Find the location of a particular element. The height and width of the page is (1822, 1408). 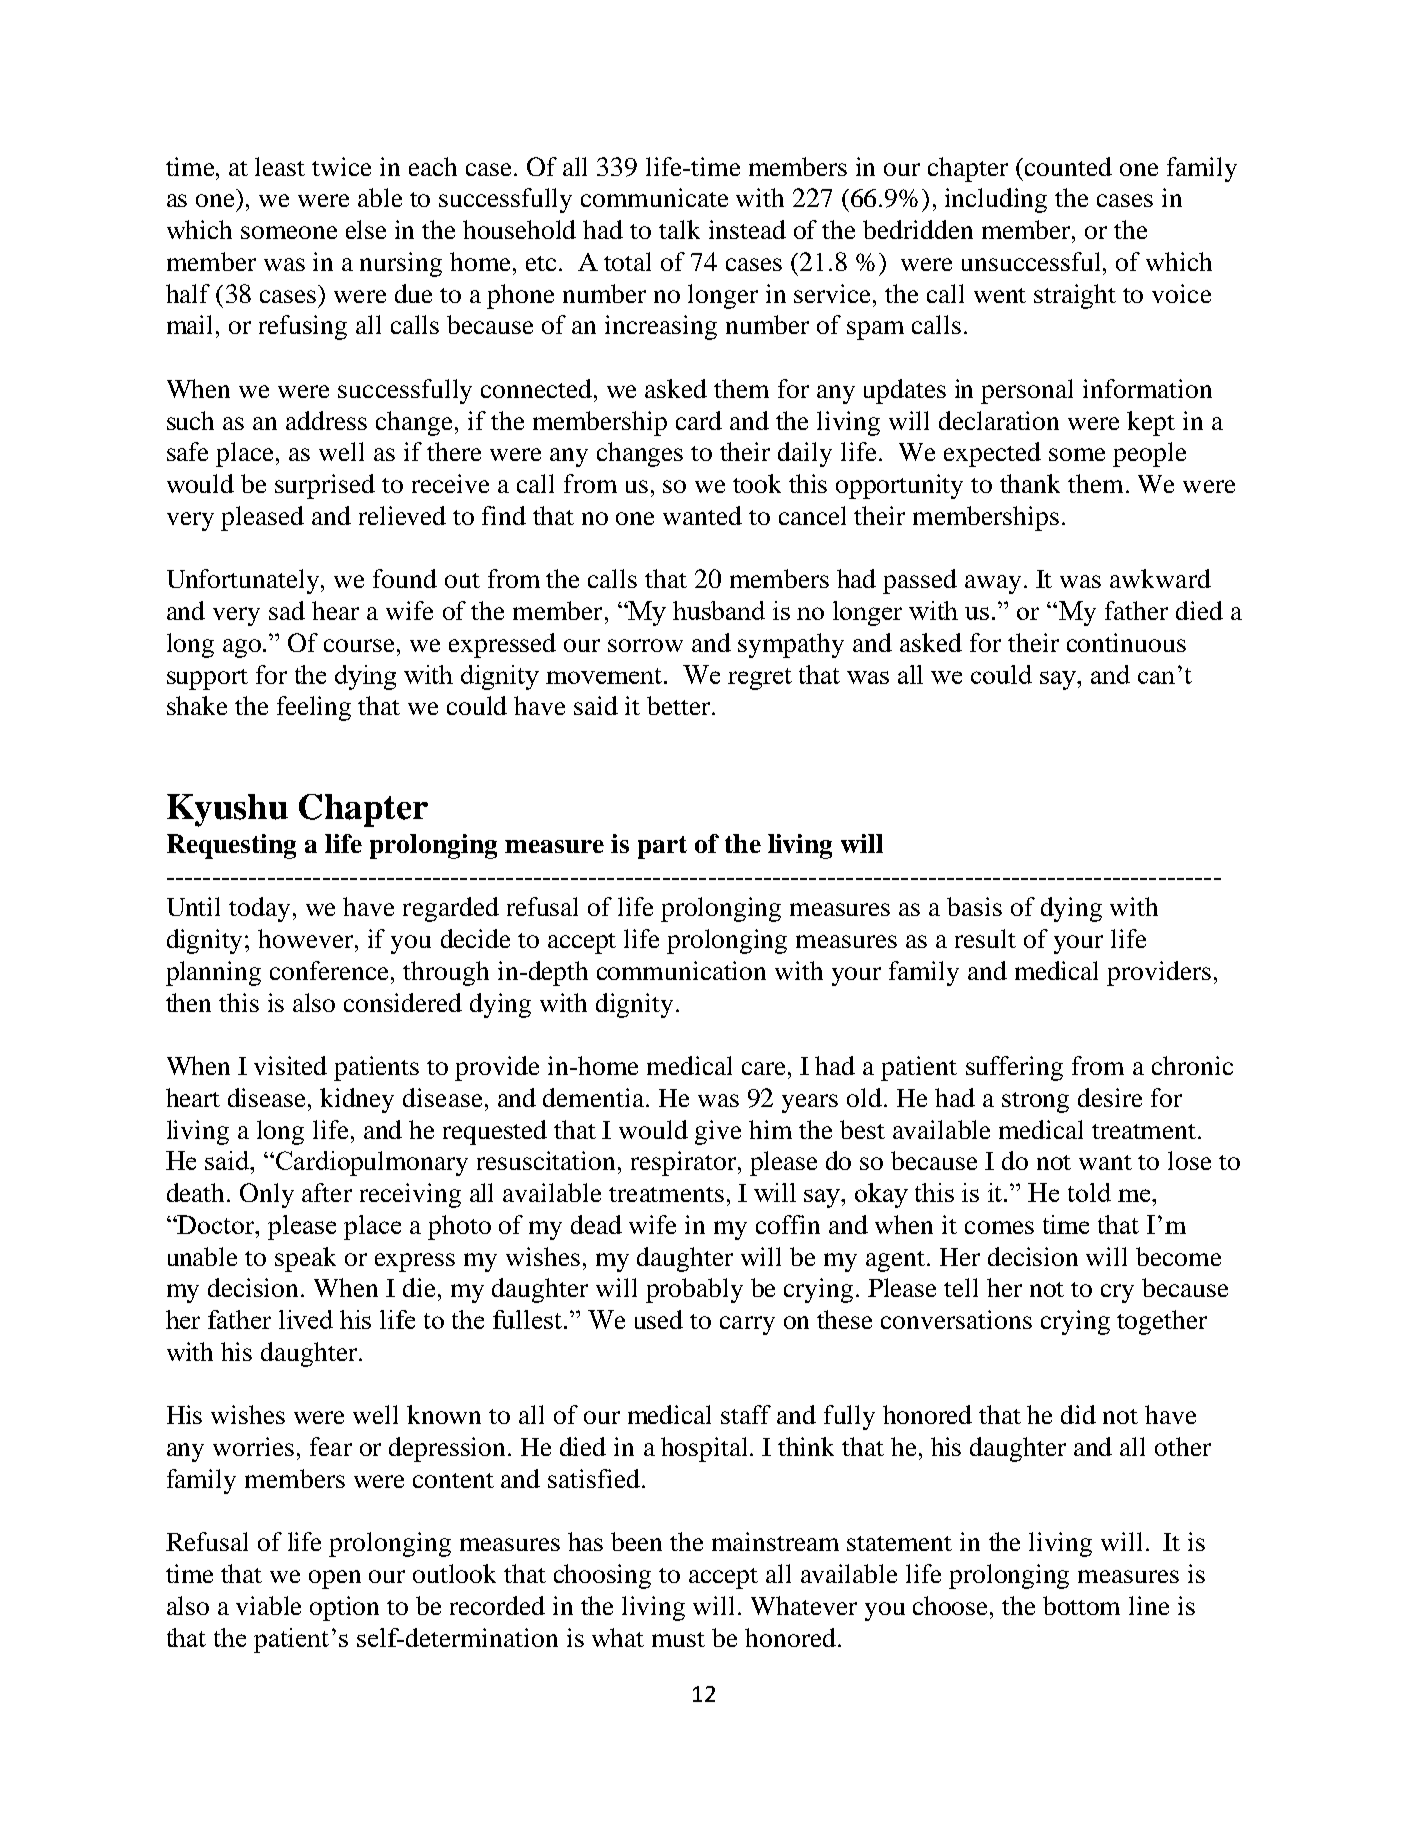

talk is located at coordinates (679, 229).
